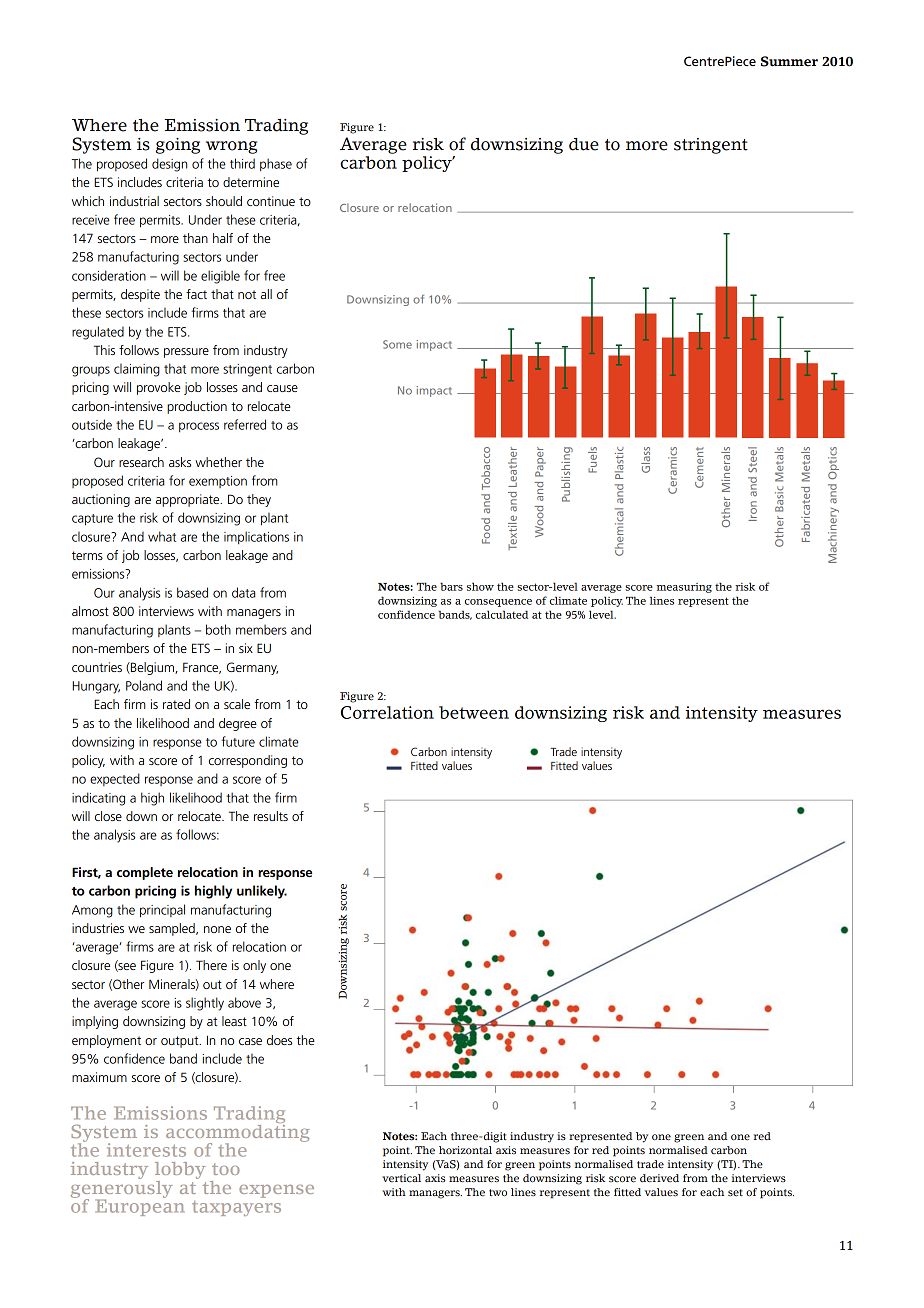  What do you see at coordinates (180, 462) in the image?
I see `asks` at bounding box center [180, 462].
